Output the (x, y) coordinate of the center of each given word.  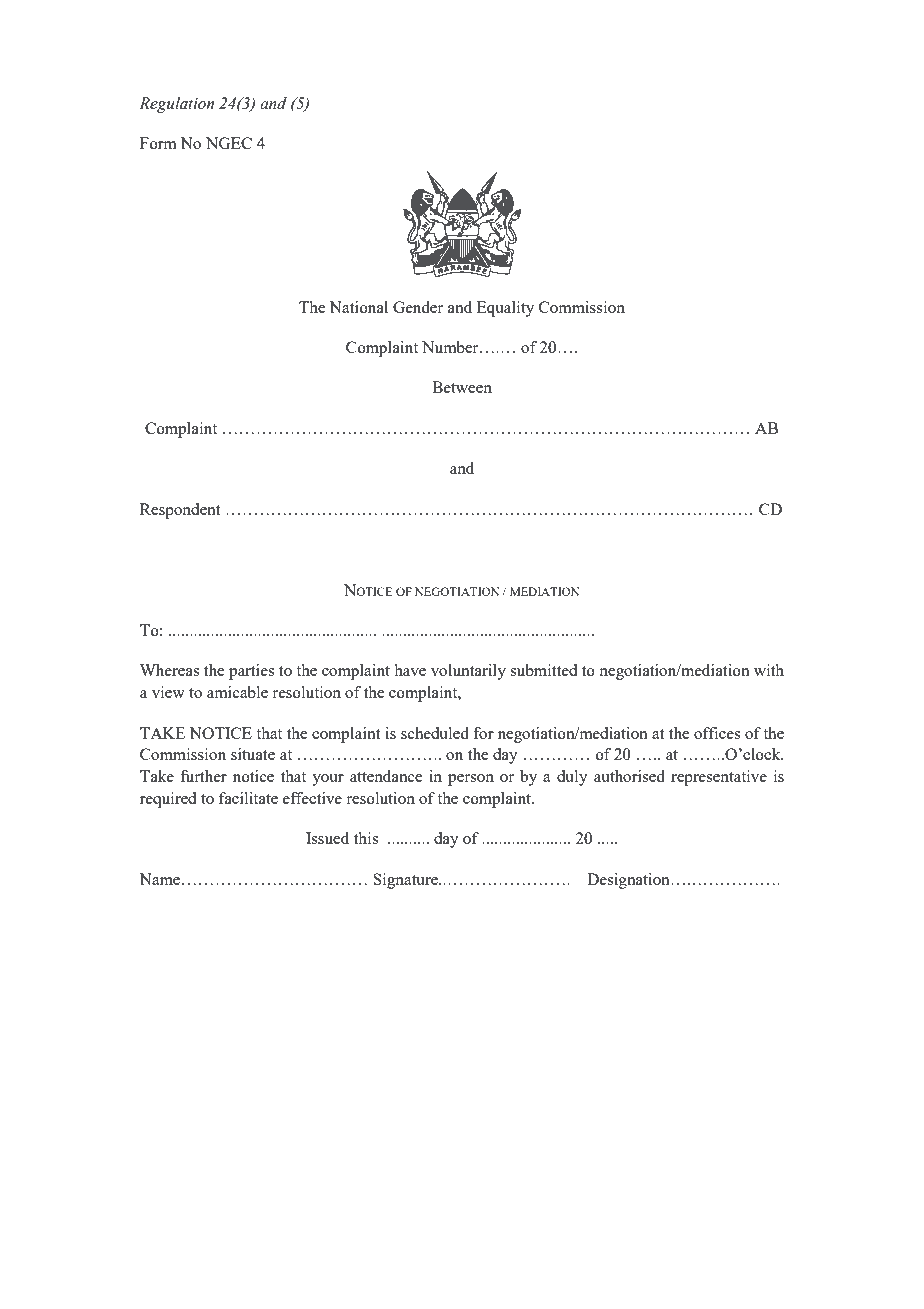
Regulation (176, 105)
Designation (629, 881)
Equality (505, 309)
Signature (406, 881)
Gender (418, 307)
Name (159, 879)
